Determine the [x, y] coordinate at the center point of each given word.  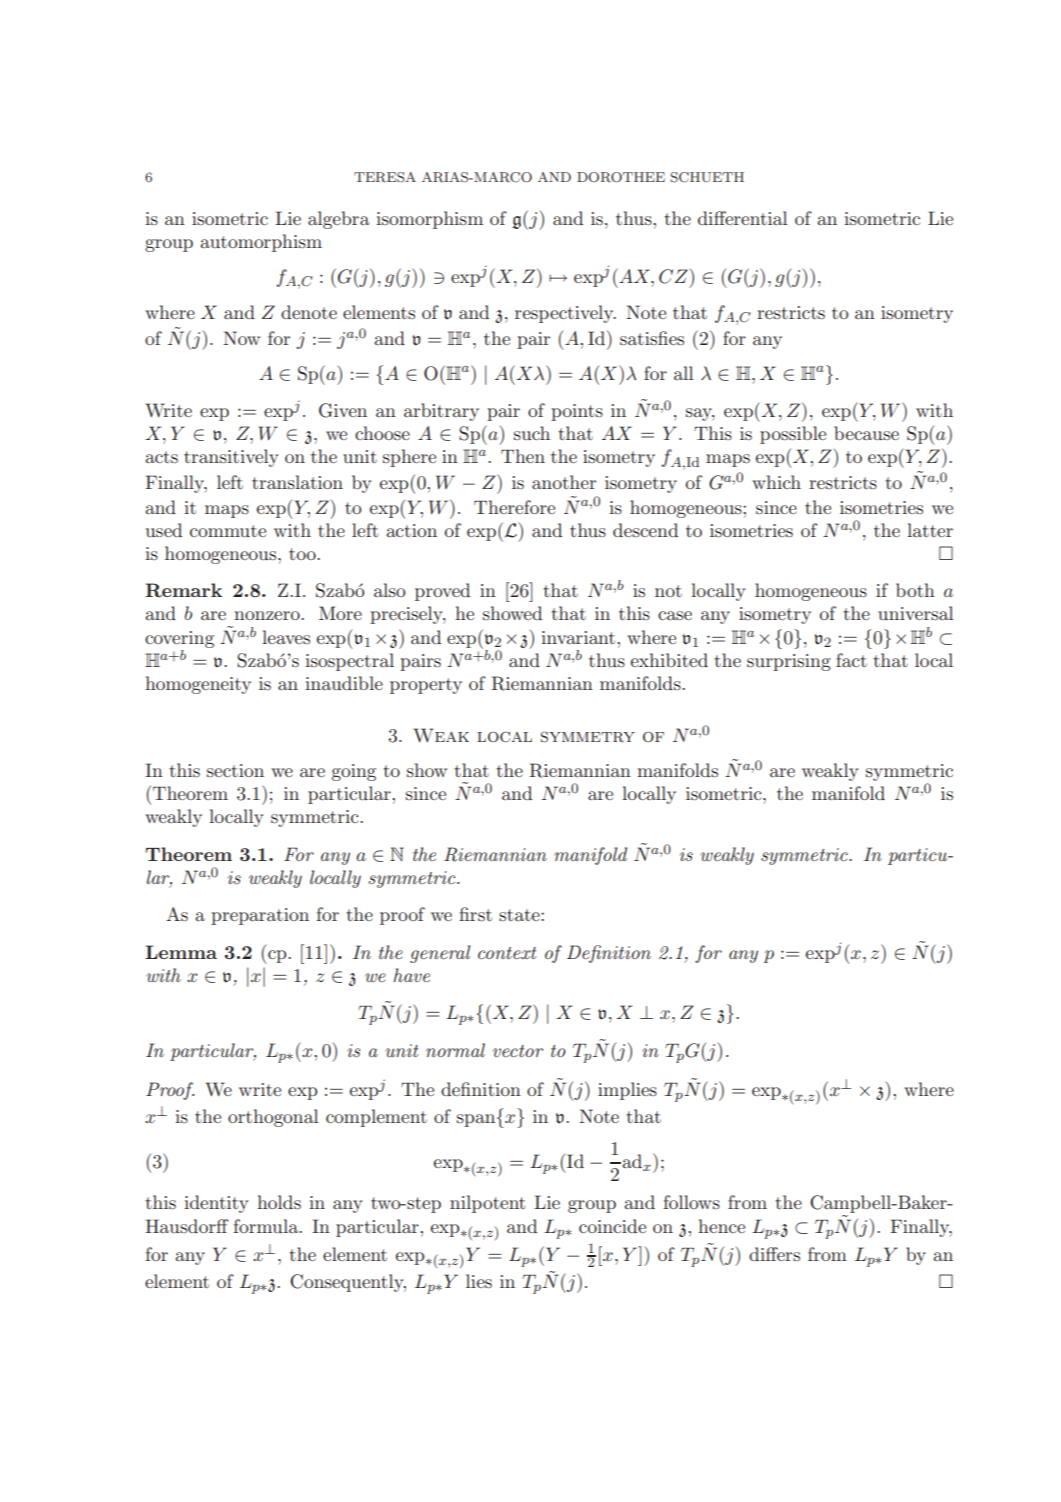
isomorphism [429, 220]
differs [774, 1254]
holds [279, 1202]
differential [742, 218]
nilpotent [487, 1204]
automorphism [261, 243]
